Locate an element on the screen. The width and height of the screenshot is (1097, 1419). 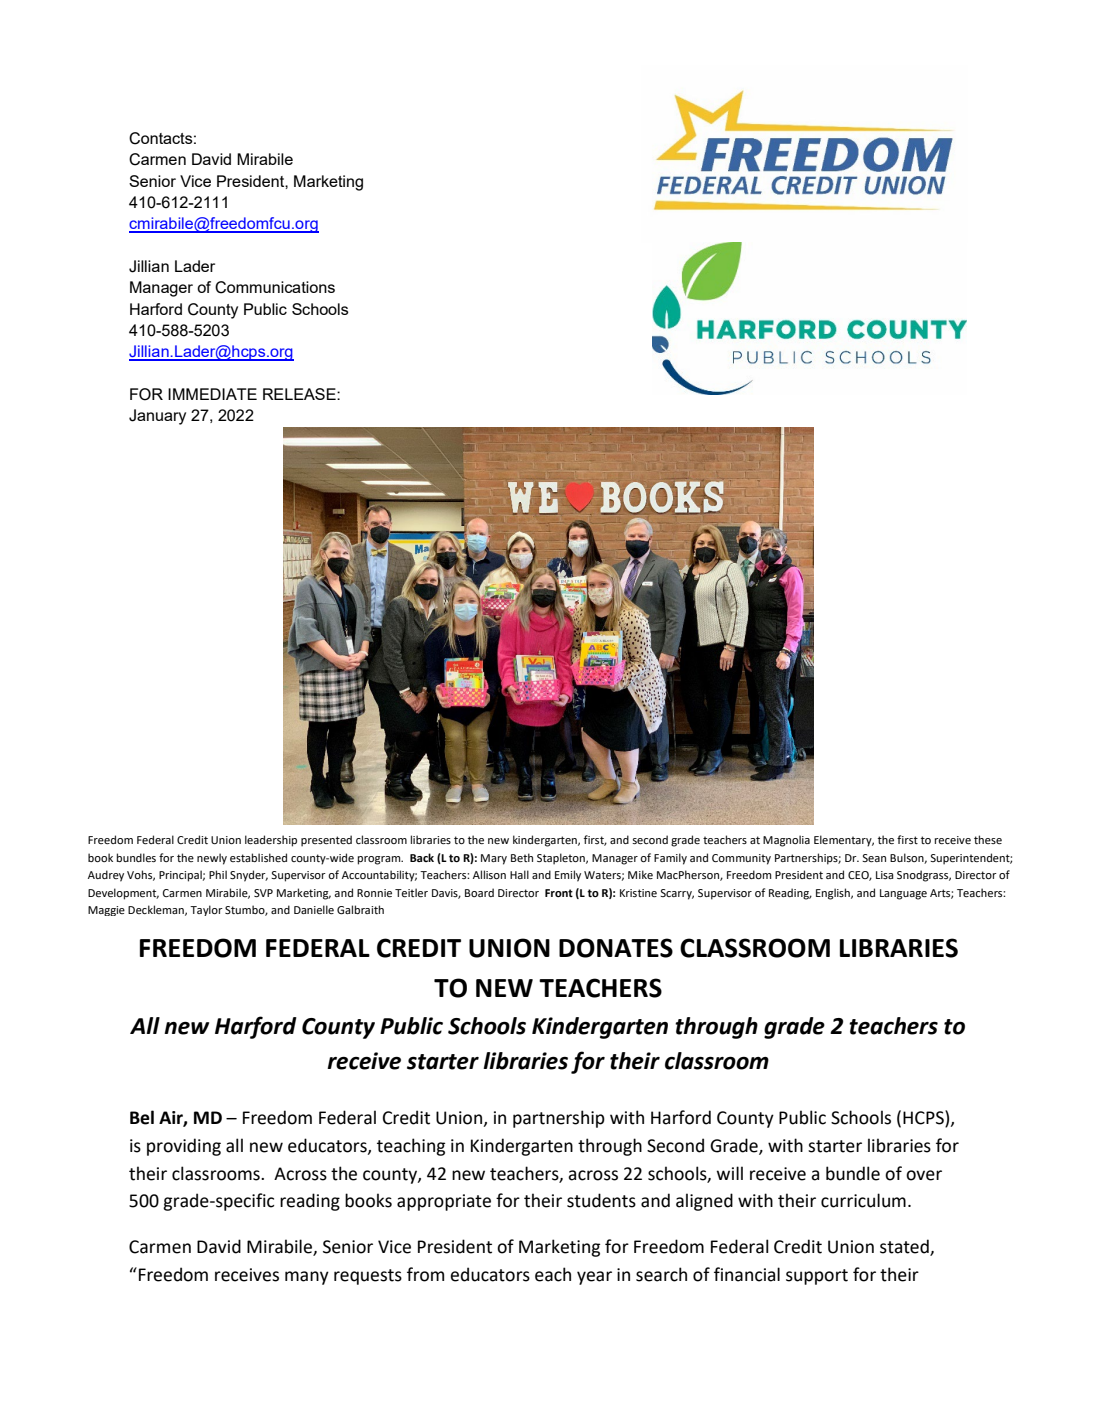
IMMEDIATE is located at coordinates (212, 394).
